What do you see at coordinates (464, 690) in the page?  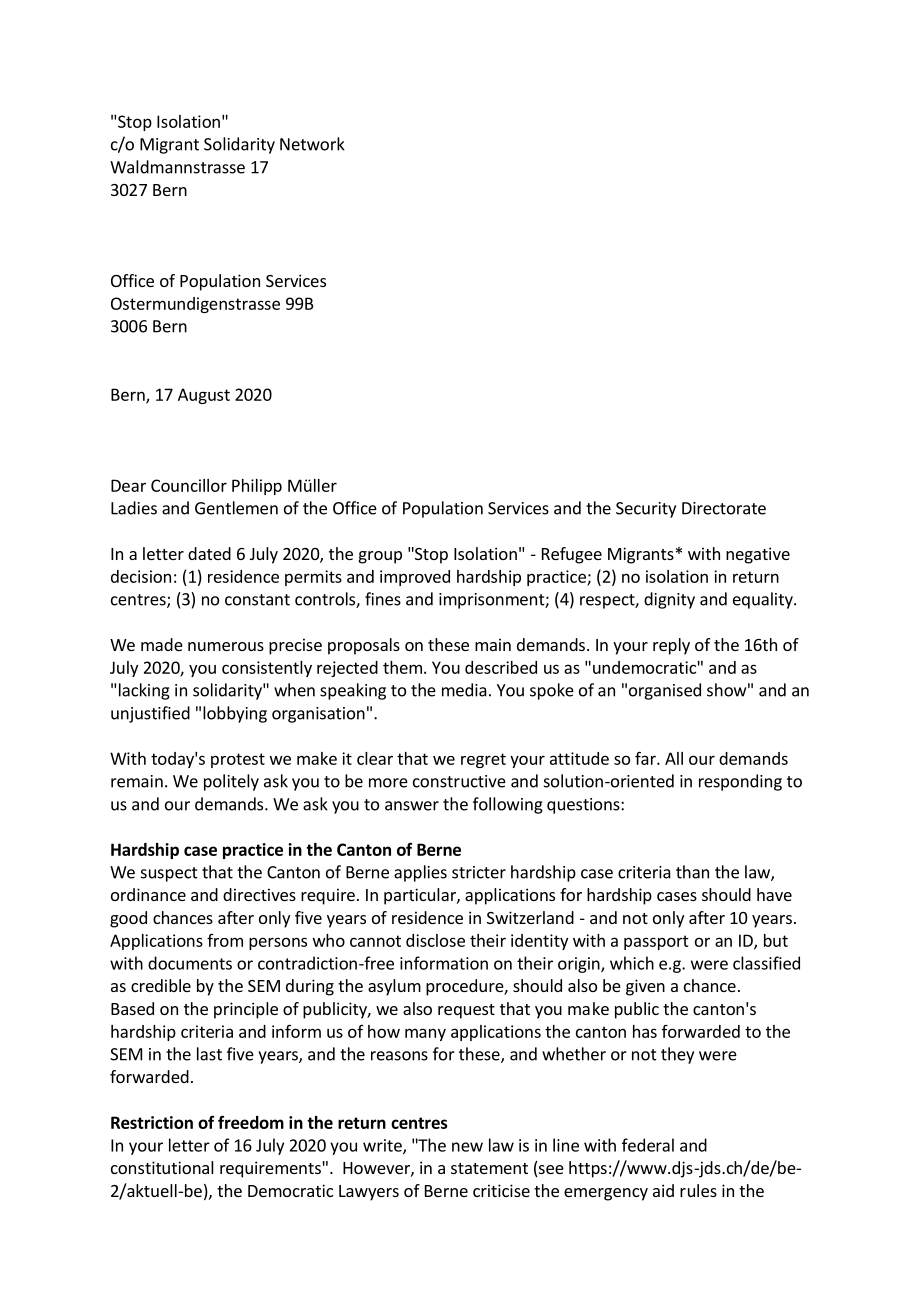 I see `media` at bounding box center [464, 690].
